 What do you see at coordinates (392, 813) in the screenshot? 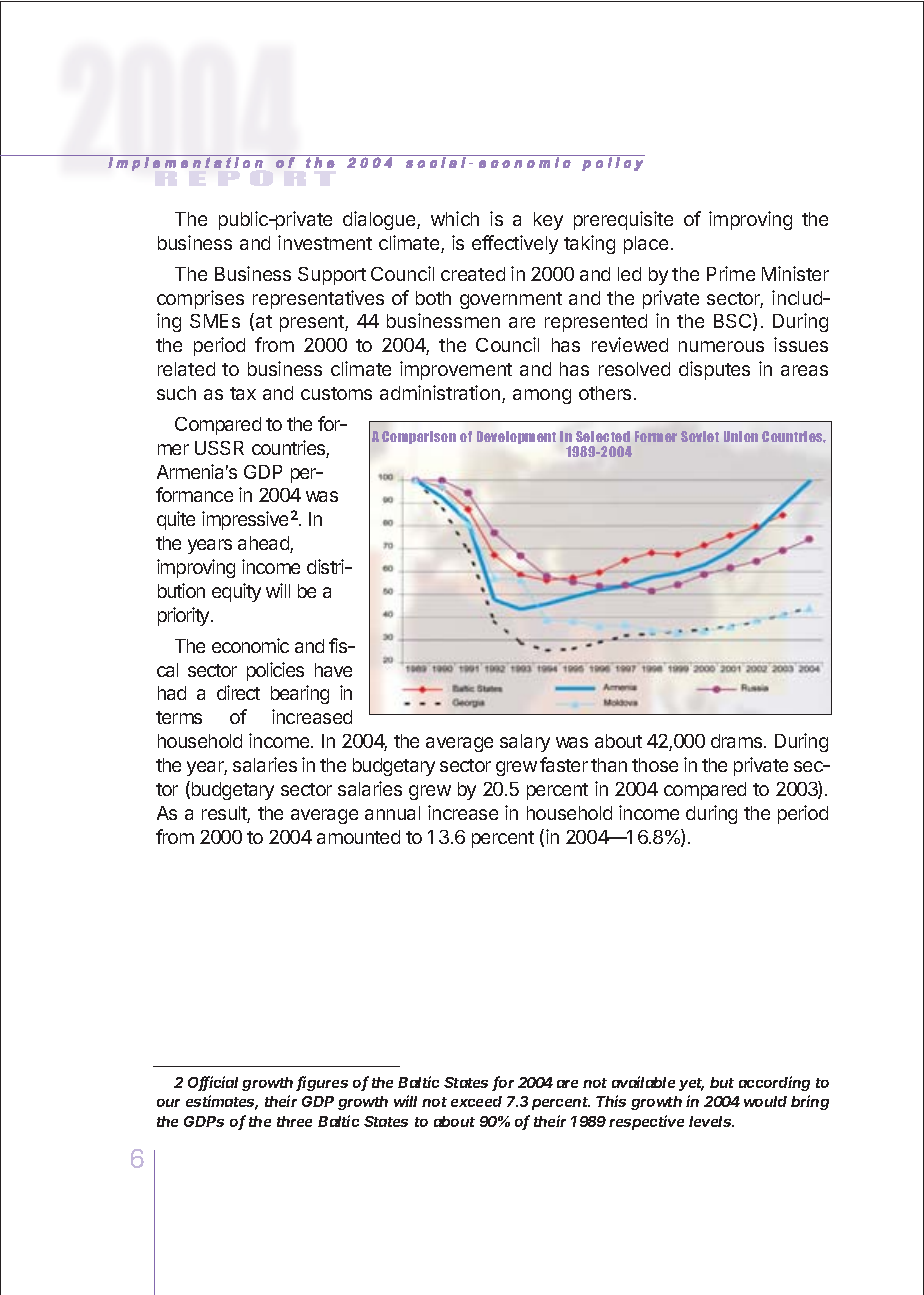
I see `annual` at bounding box center [392, 813].
